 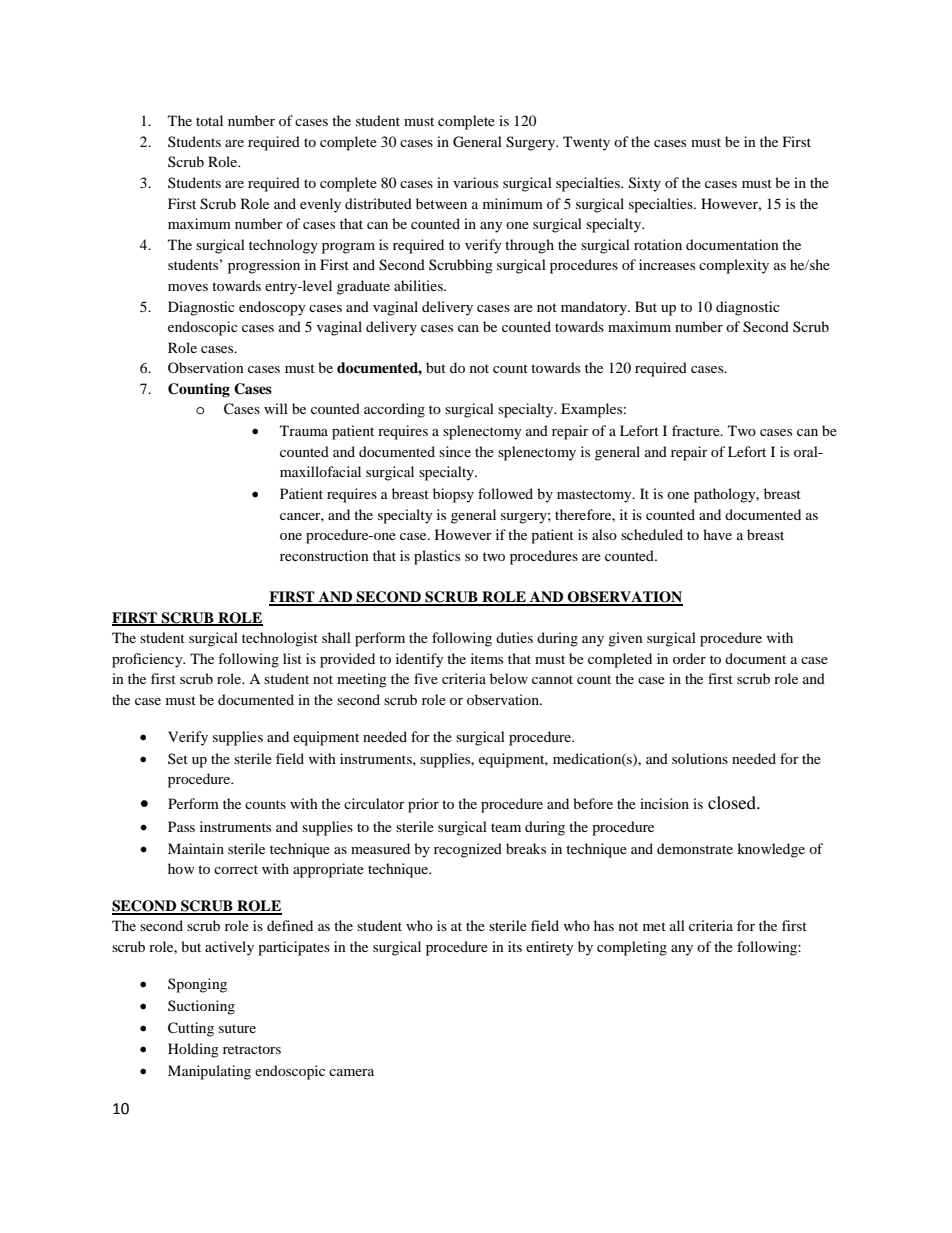 I want to click on since, so click(x=455, y=451).
